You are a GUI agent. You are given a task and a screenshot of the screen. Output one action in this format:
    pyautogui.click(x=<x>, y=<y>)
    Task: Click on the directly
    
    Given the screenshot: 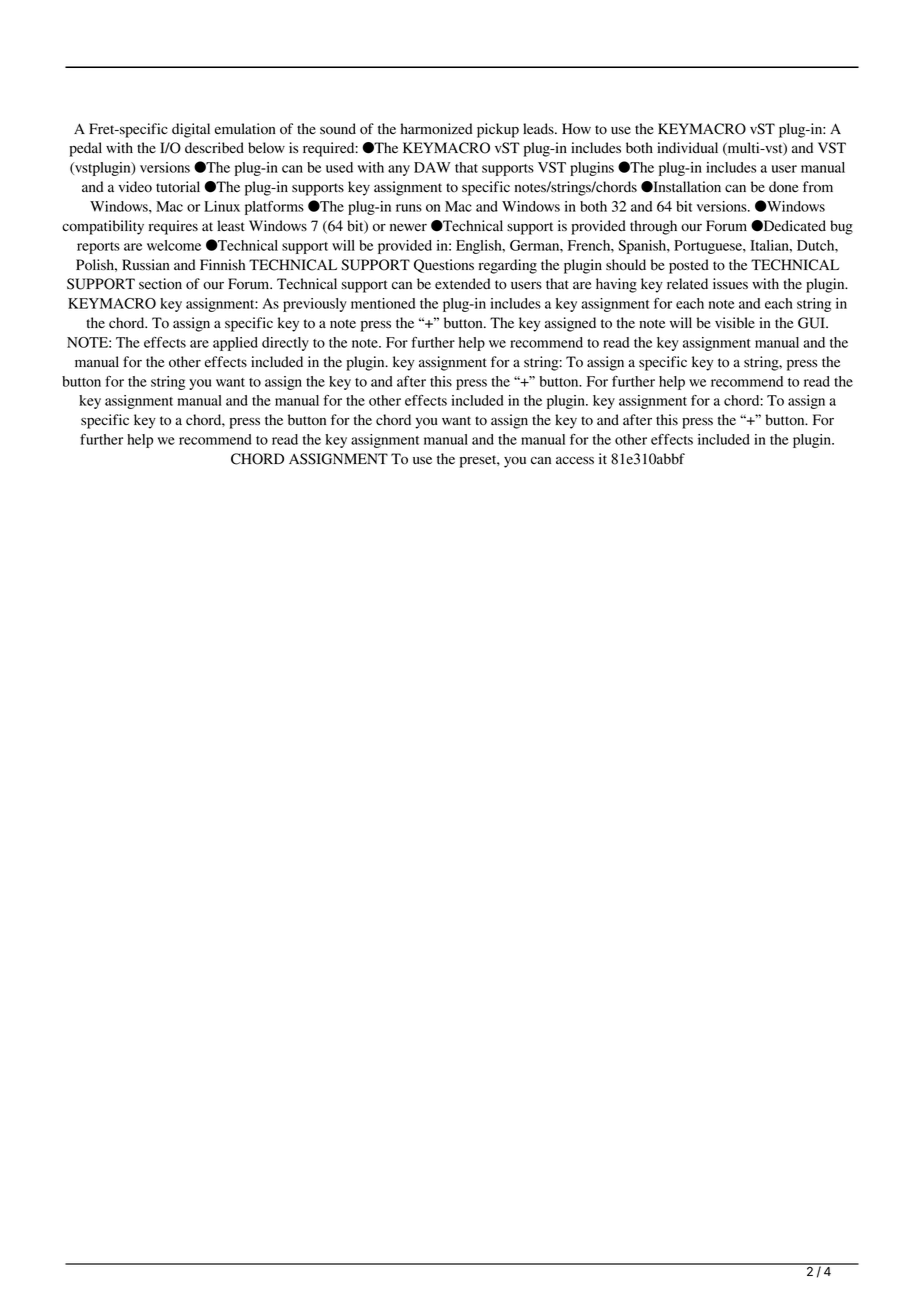 What is the action you would take?
    pyautogui.click(x=285, y=344)
